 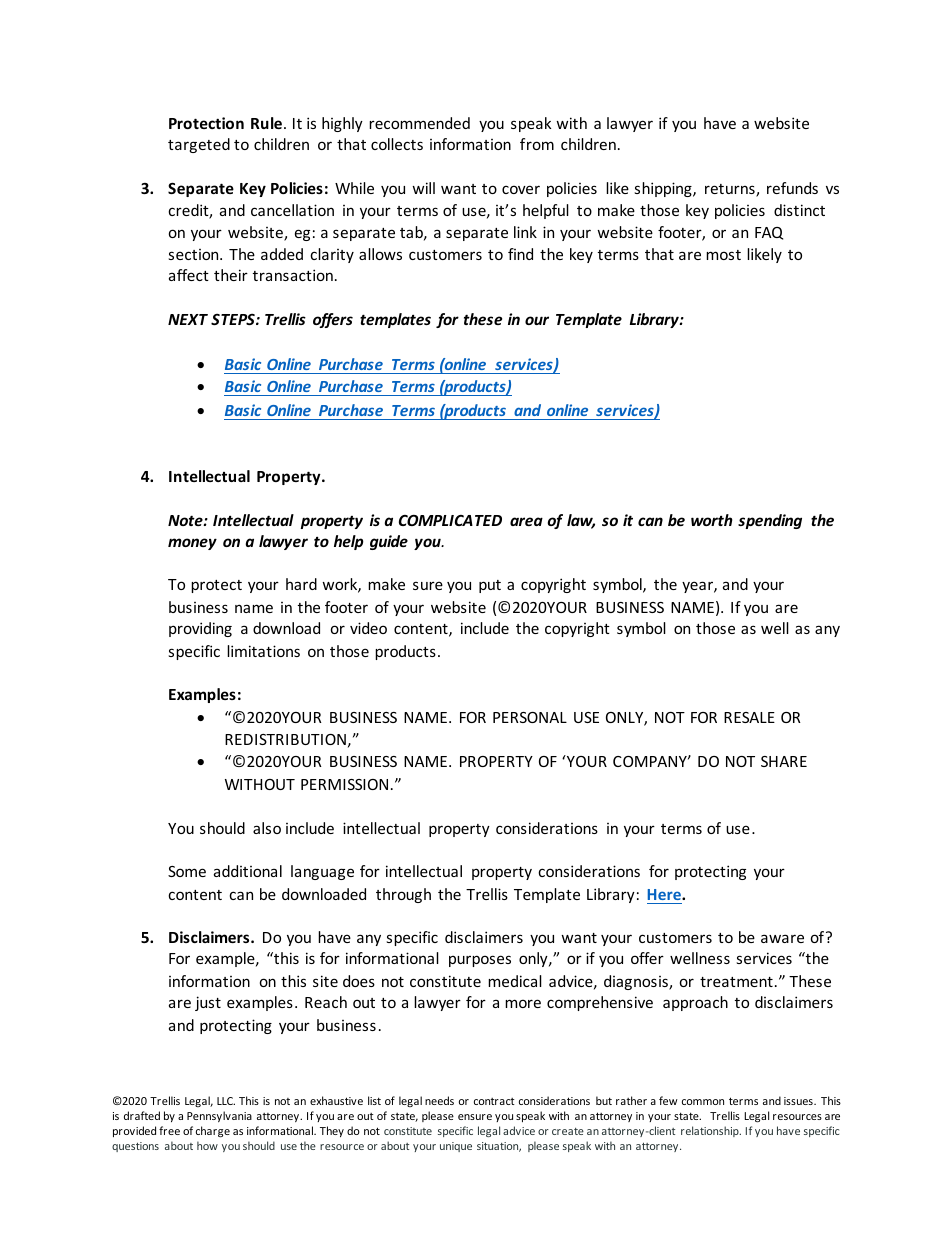 I want to click on contract, so click(x=494, y=1101).
